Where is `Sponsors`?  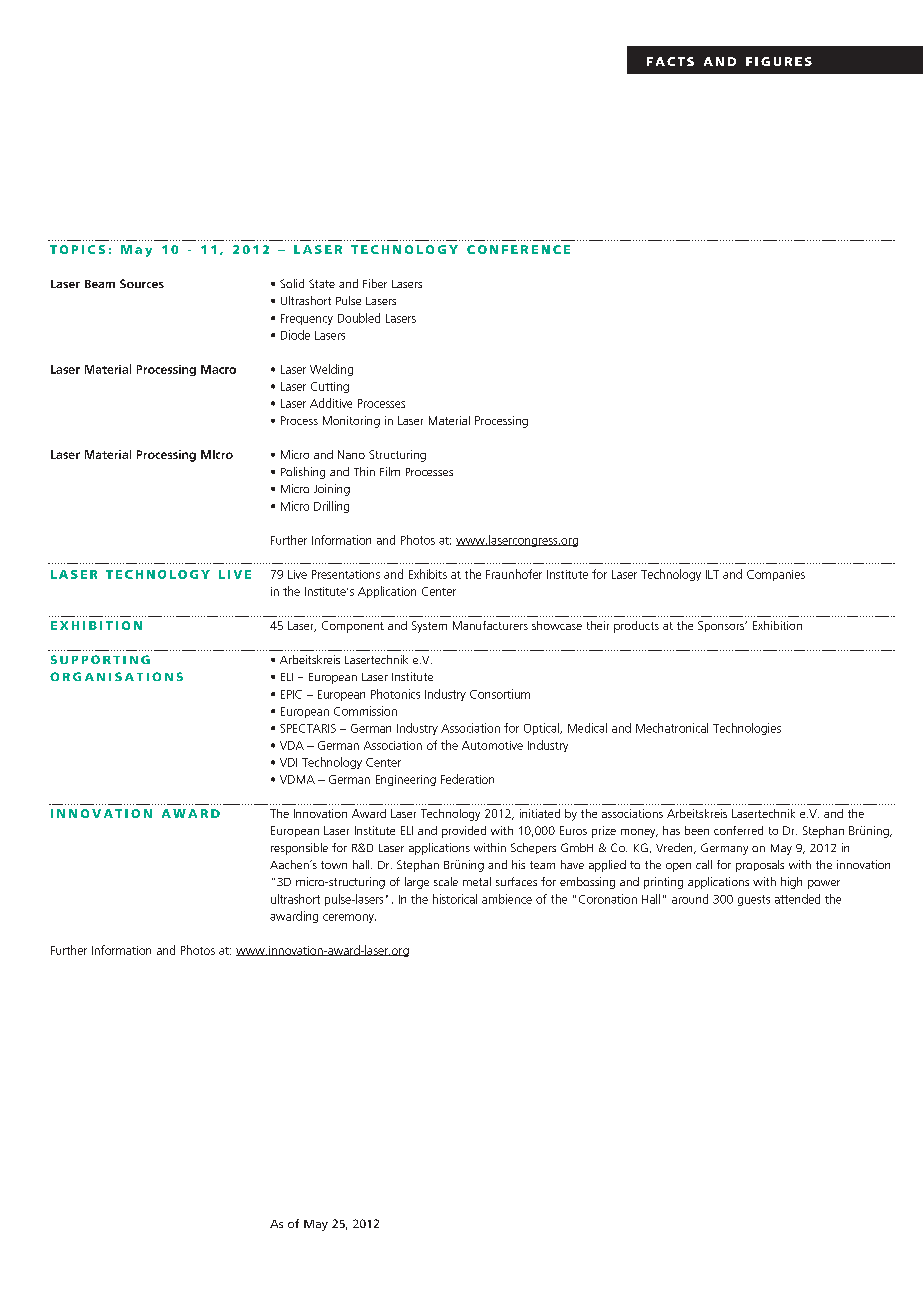
Sponsors is located at coordinates (722, 626).
